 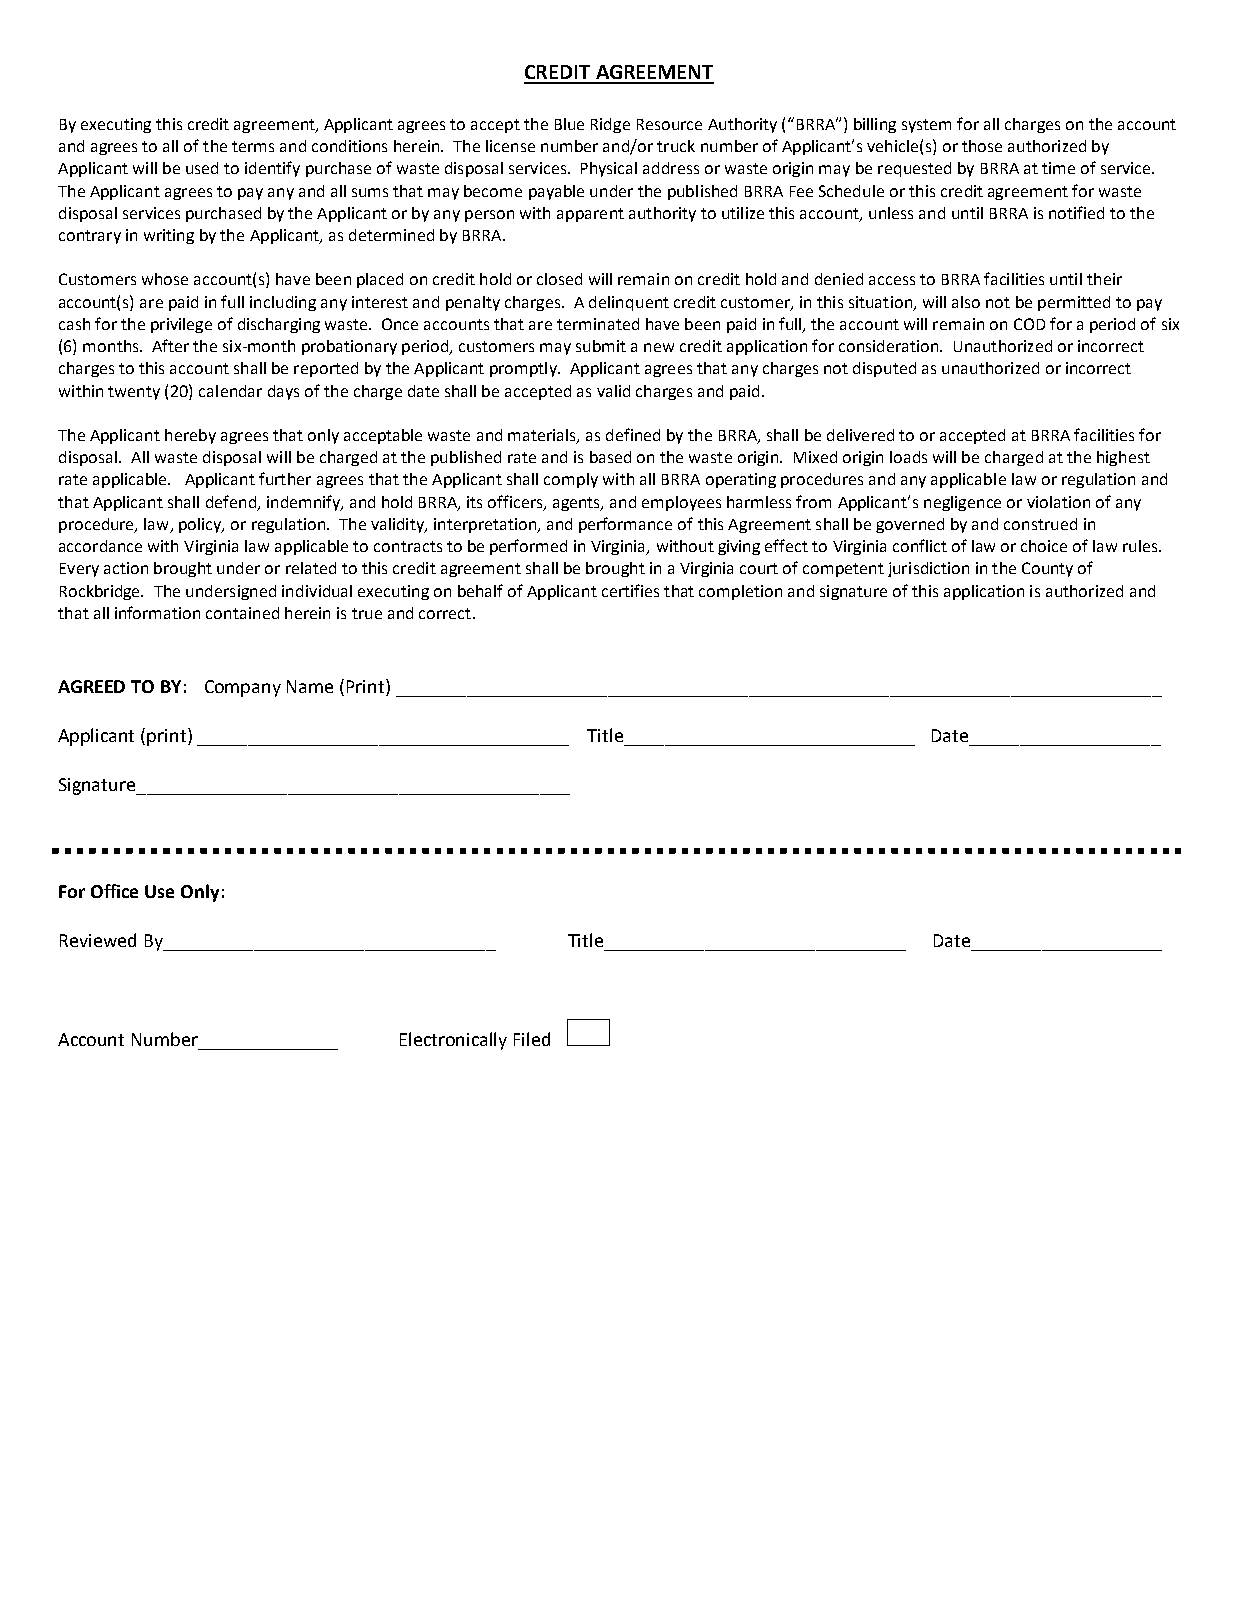 What do you see at coordinates (242, 613) in the image?
I see `contained` at bounding box center [242, 613].
